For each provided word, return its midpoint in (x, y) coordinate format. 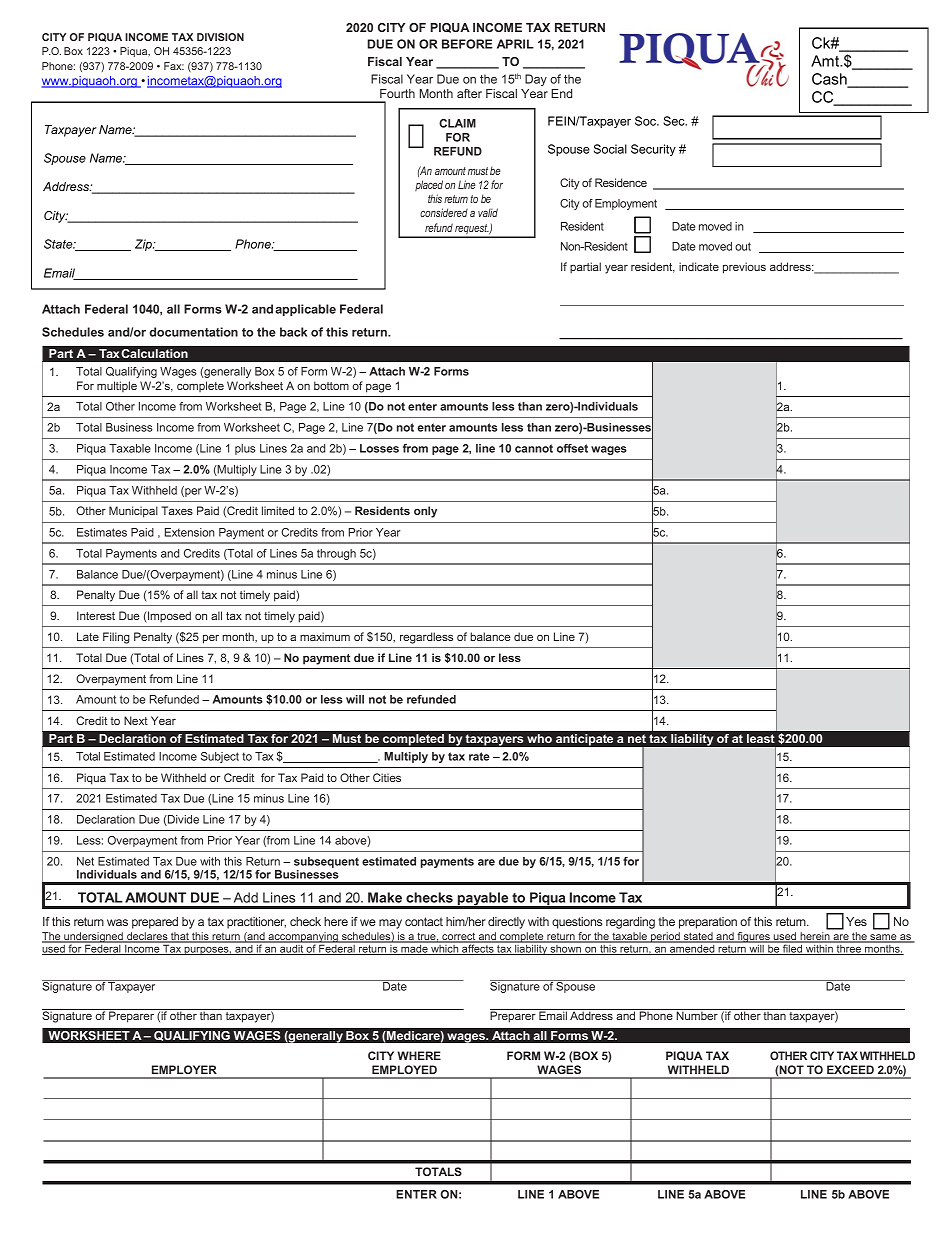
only (425, 512)
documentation (194, 332)
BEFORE (467, 44)
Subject (220, 757)
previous (744, 268)
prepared (155, 923)
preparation (708, 923)
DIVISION (220, 37)
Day (536, 80)
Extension (190, 532)
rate (479, 756)
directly (506, 923)
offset (572, 448)
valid (488, 212)
